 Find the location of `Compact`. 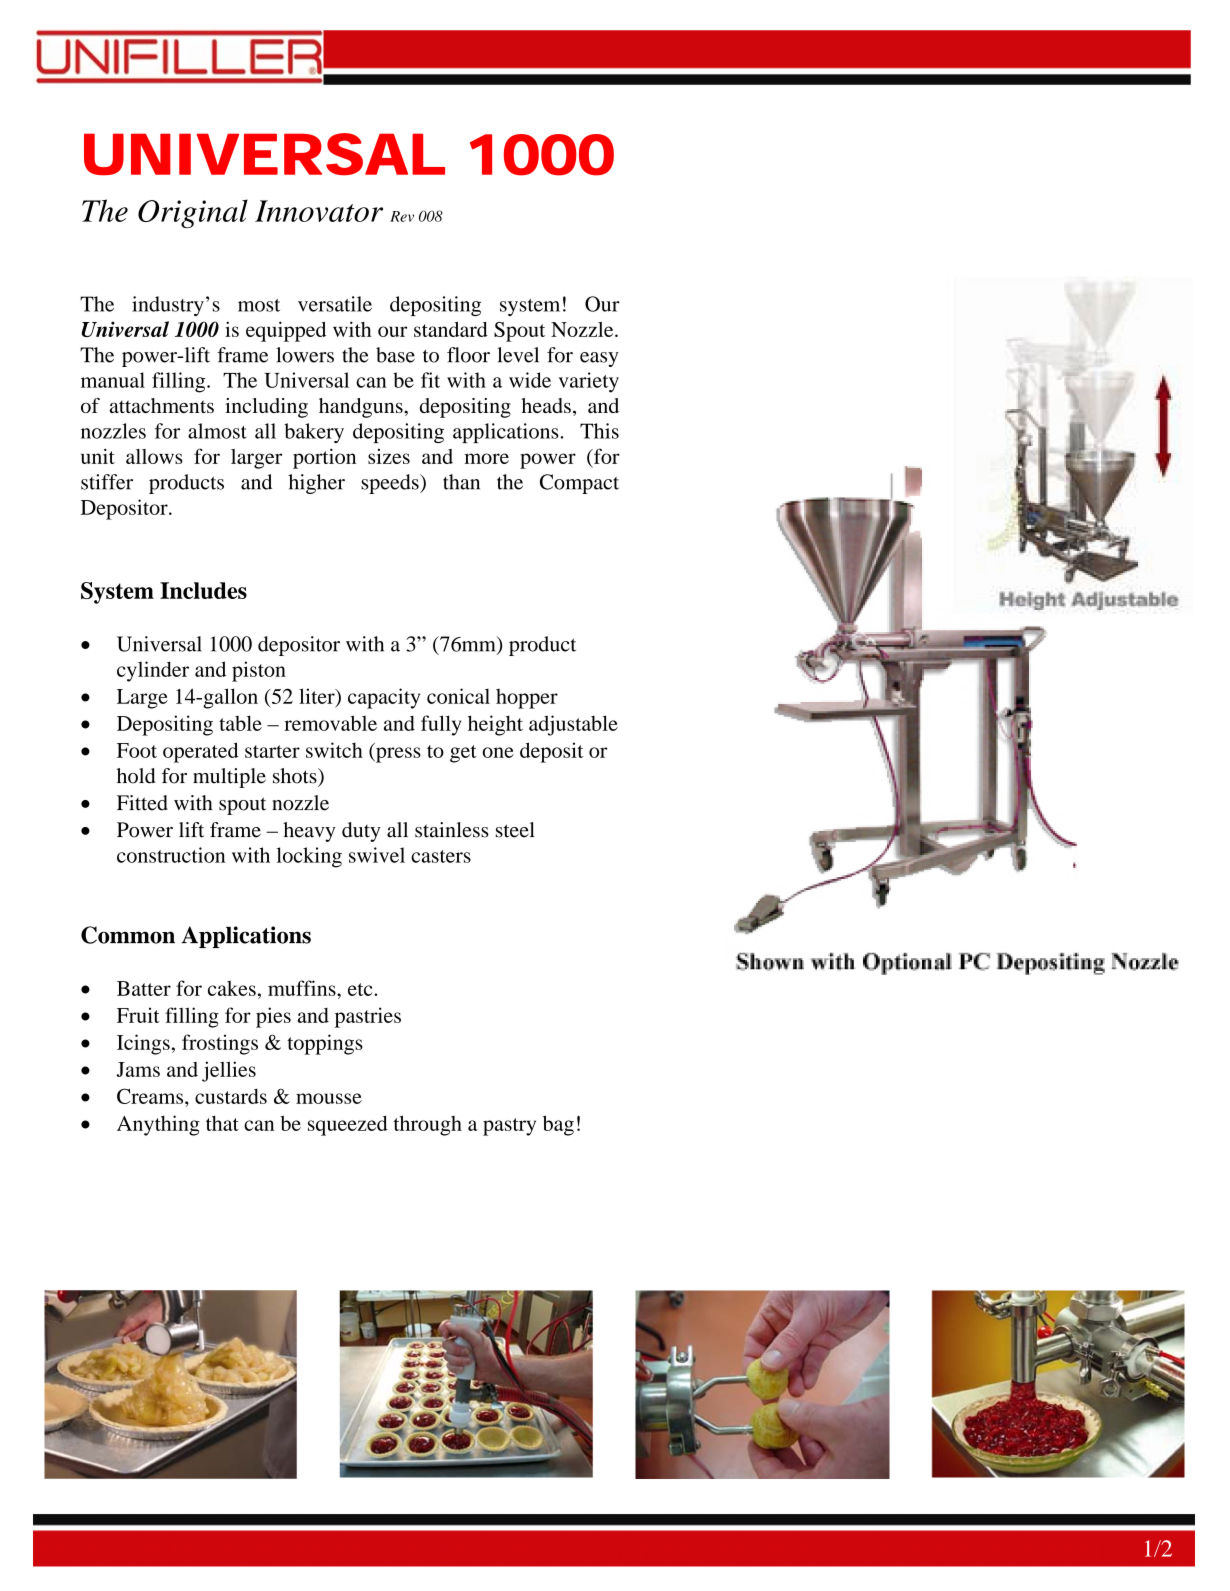

Compact is located at coordinates (579, 484).
